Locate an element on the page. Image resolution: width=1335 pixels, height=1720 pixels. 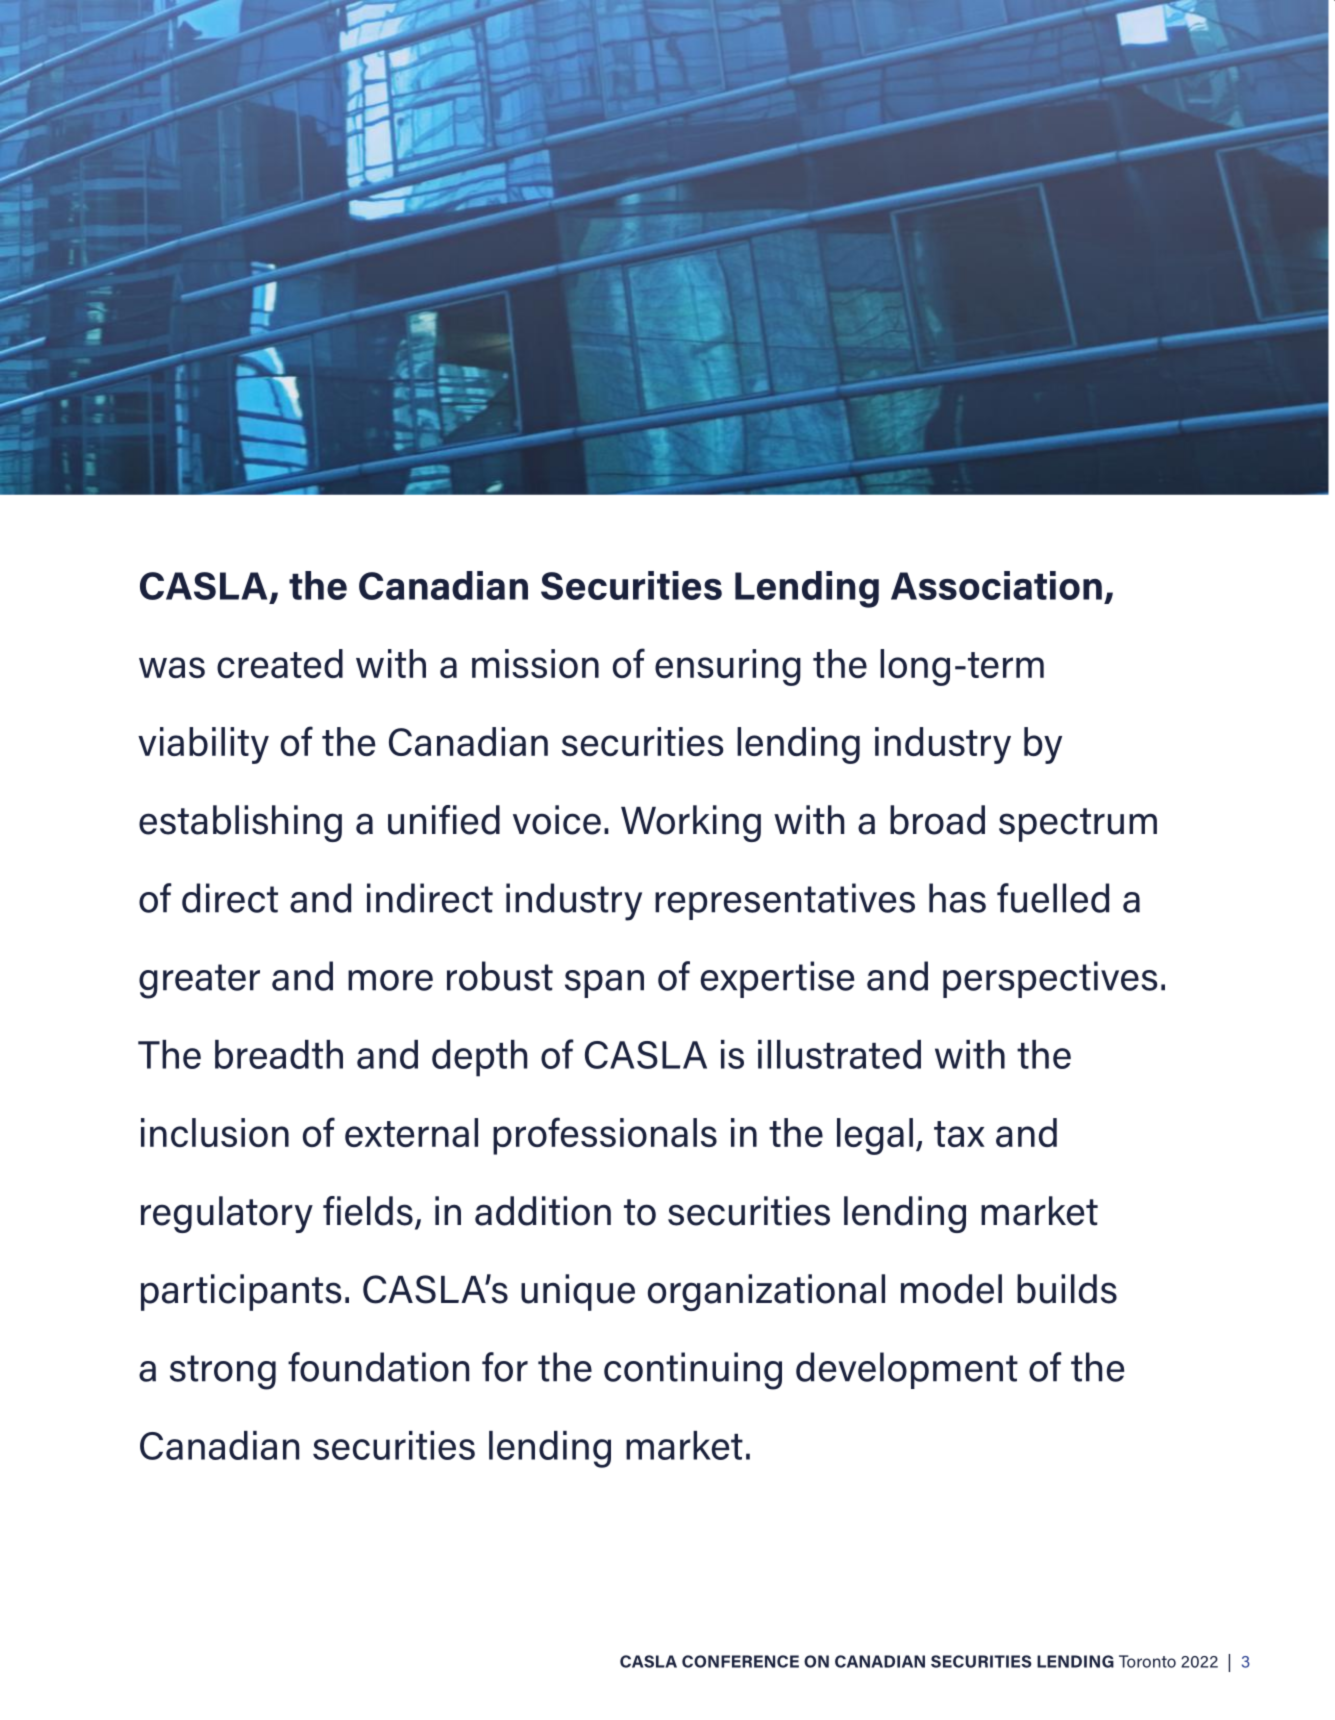
Association is located at coordinates (996, 585).
